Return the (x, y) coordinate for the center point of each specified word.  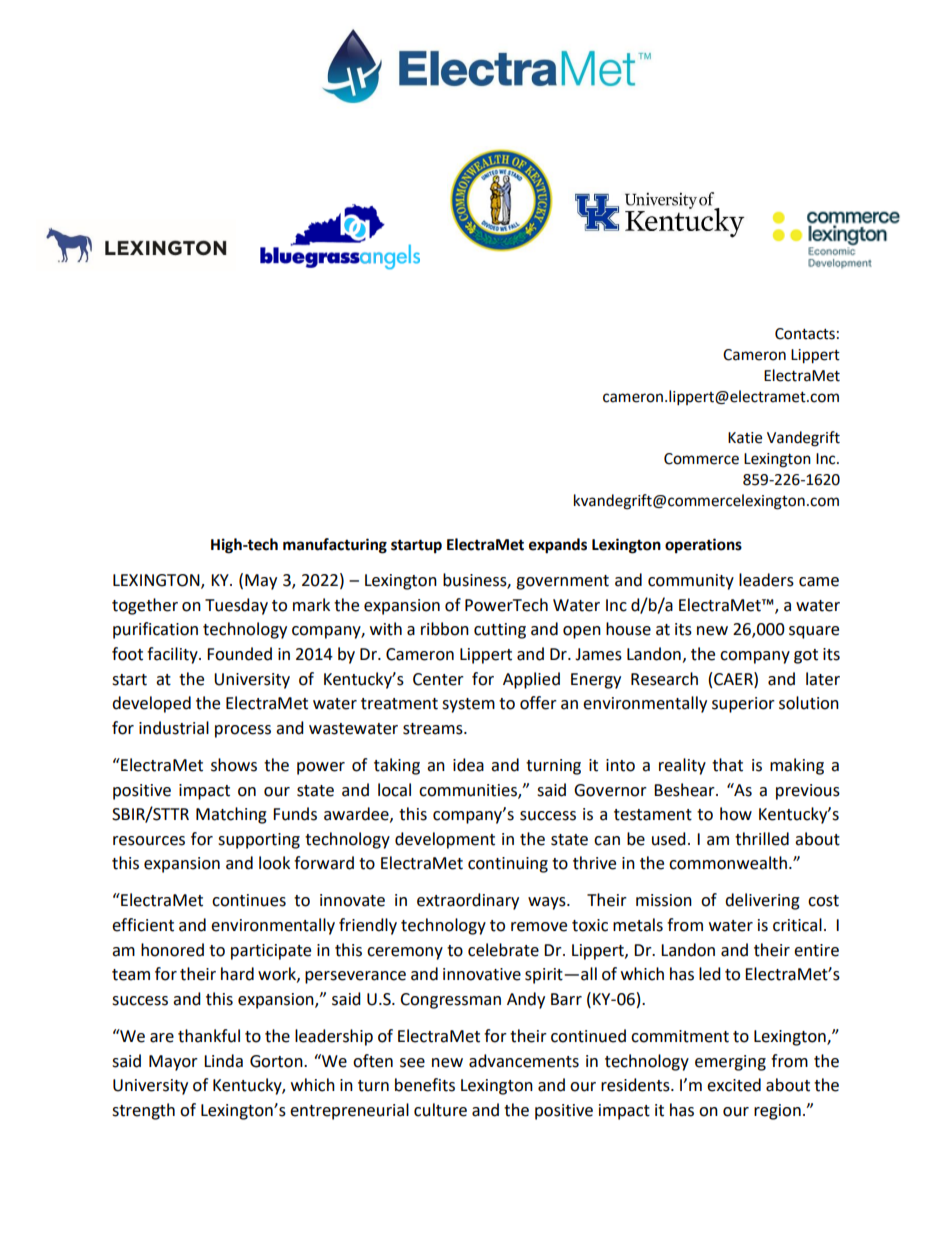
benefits (425, 1085)
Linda (223, 1061)
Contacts (805, 334)
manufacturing (335, 546)
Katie (745, 438)
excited (734, 1085)
